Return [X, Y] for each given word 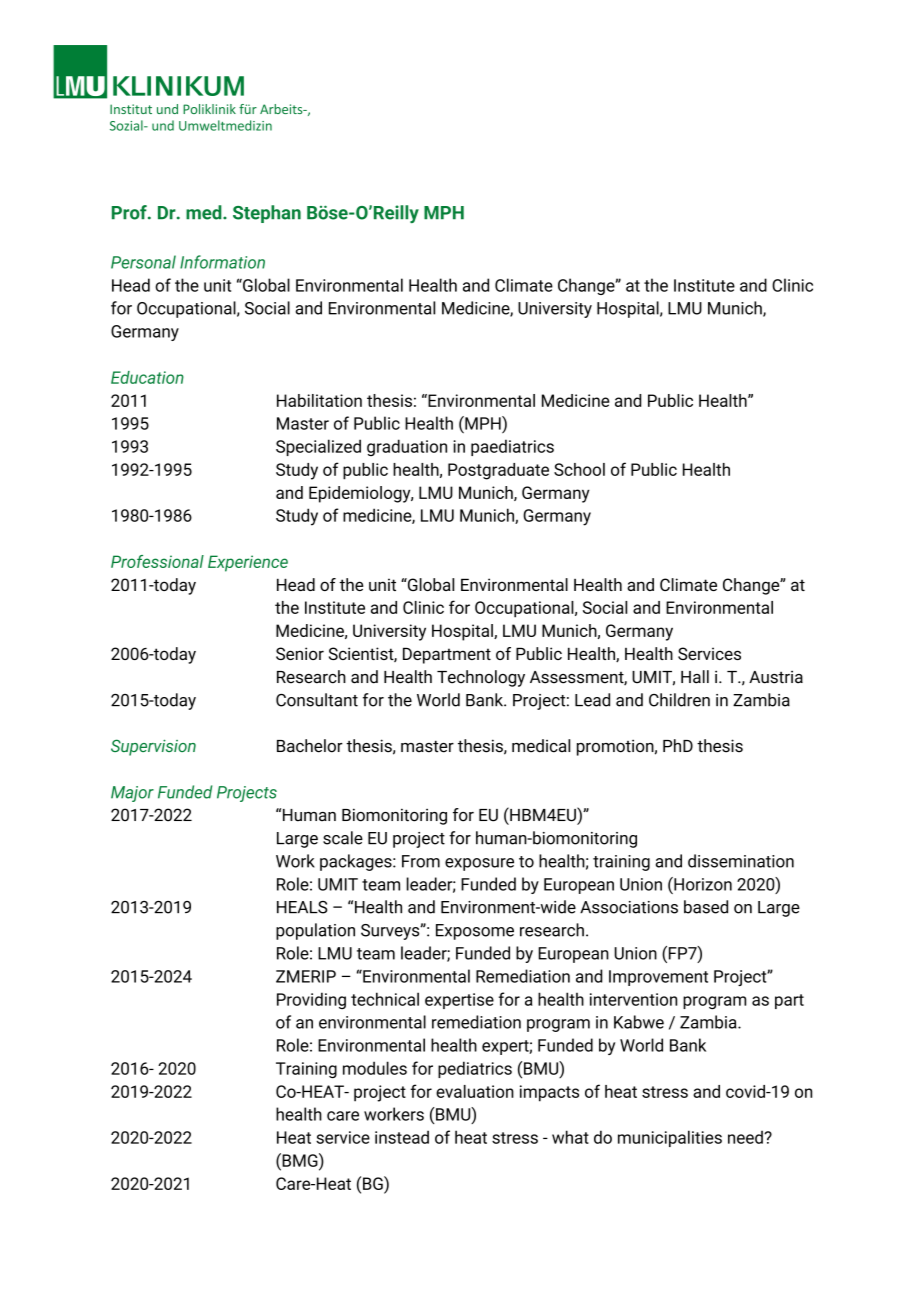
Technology [481, 678]
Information [222, 262]
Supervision [153, 747]
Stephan [267, 214]
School [579, 469]
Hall [695, 677]
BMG [300, 1160]
